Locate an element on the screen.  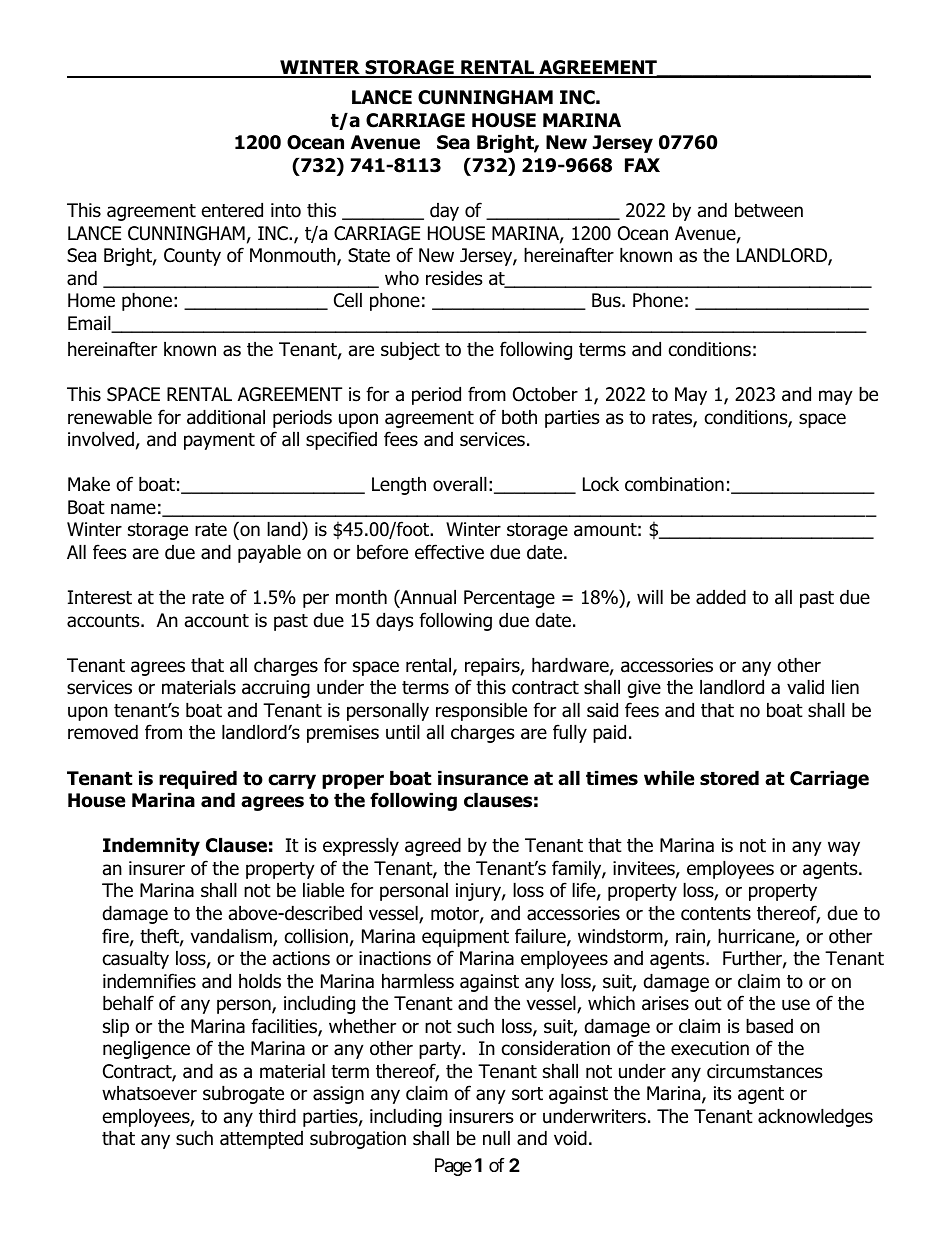
whatsoever is located at coordinates (149, 1093).
